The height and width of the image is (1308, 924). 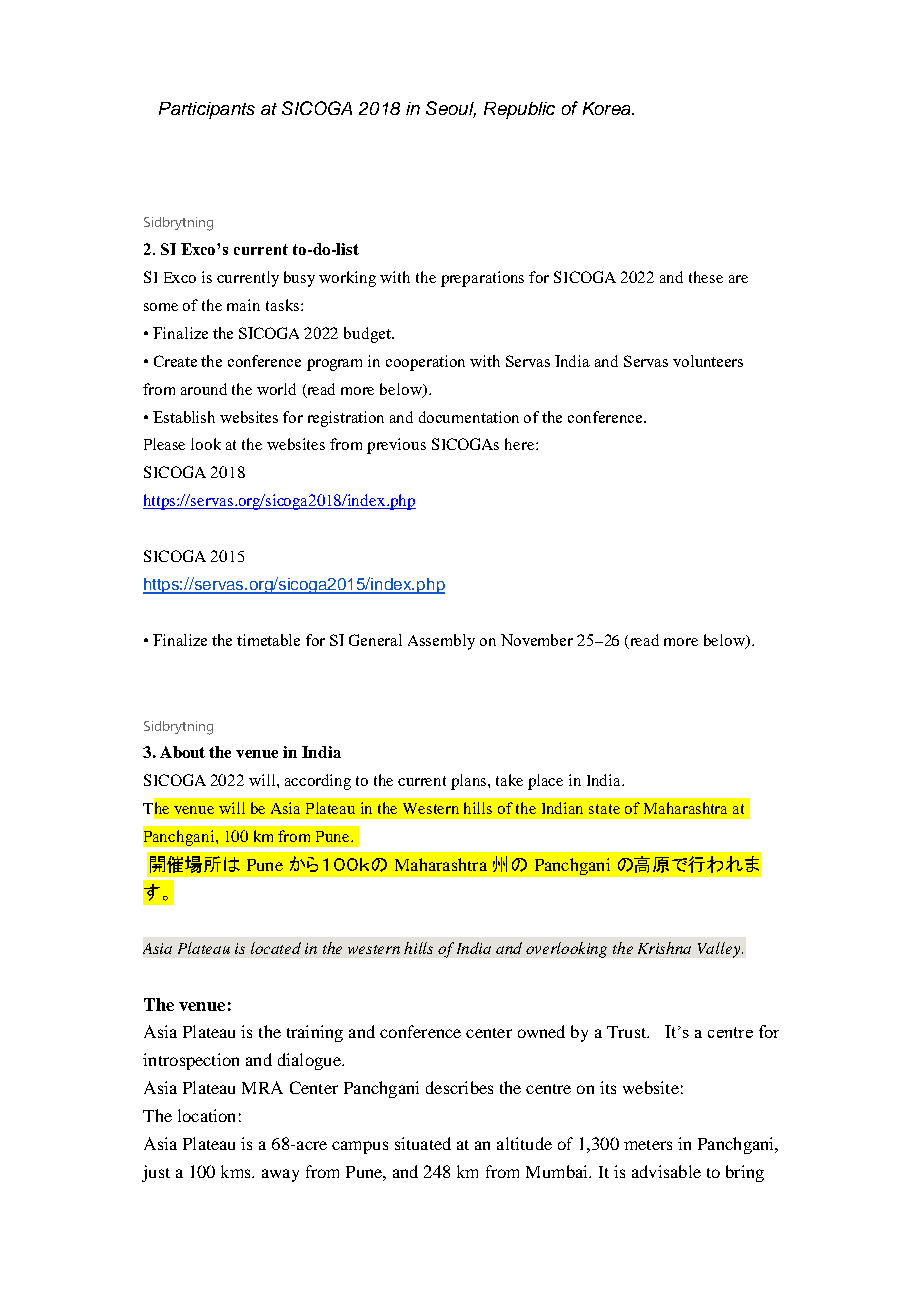 What do you see at coordinates (537, 640) in the image?
I see `November` at bounding box center [537, 640].
